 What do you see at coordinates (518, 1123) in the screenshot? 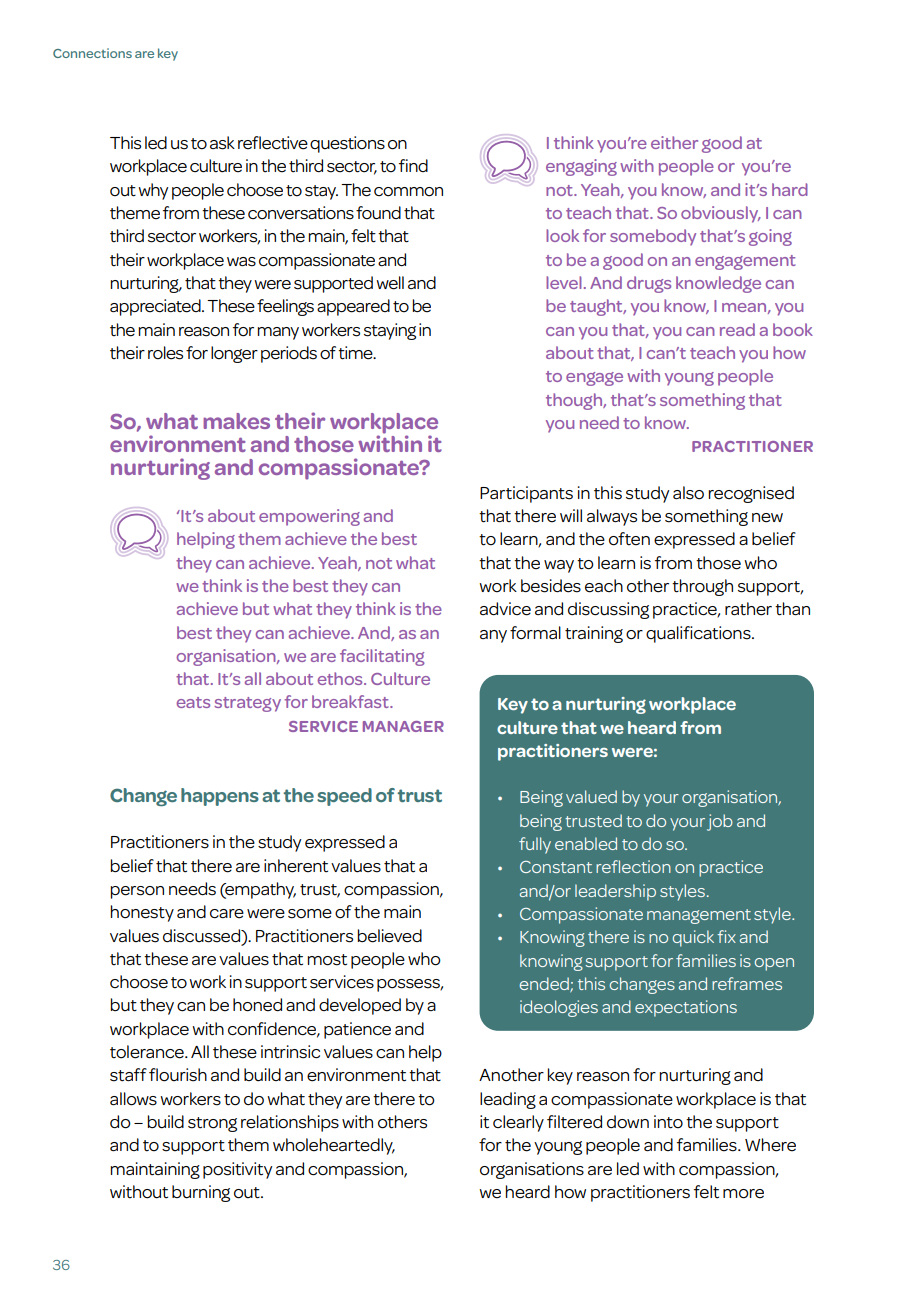
I see `clearly` at bounding box center [518, 1123].
